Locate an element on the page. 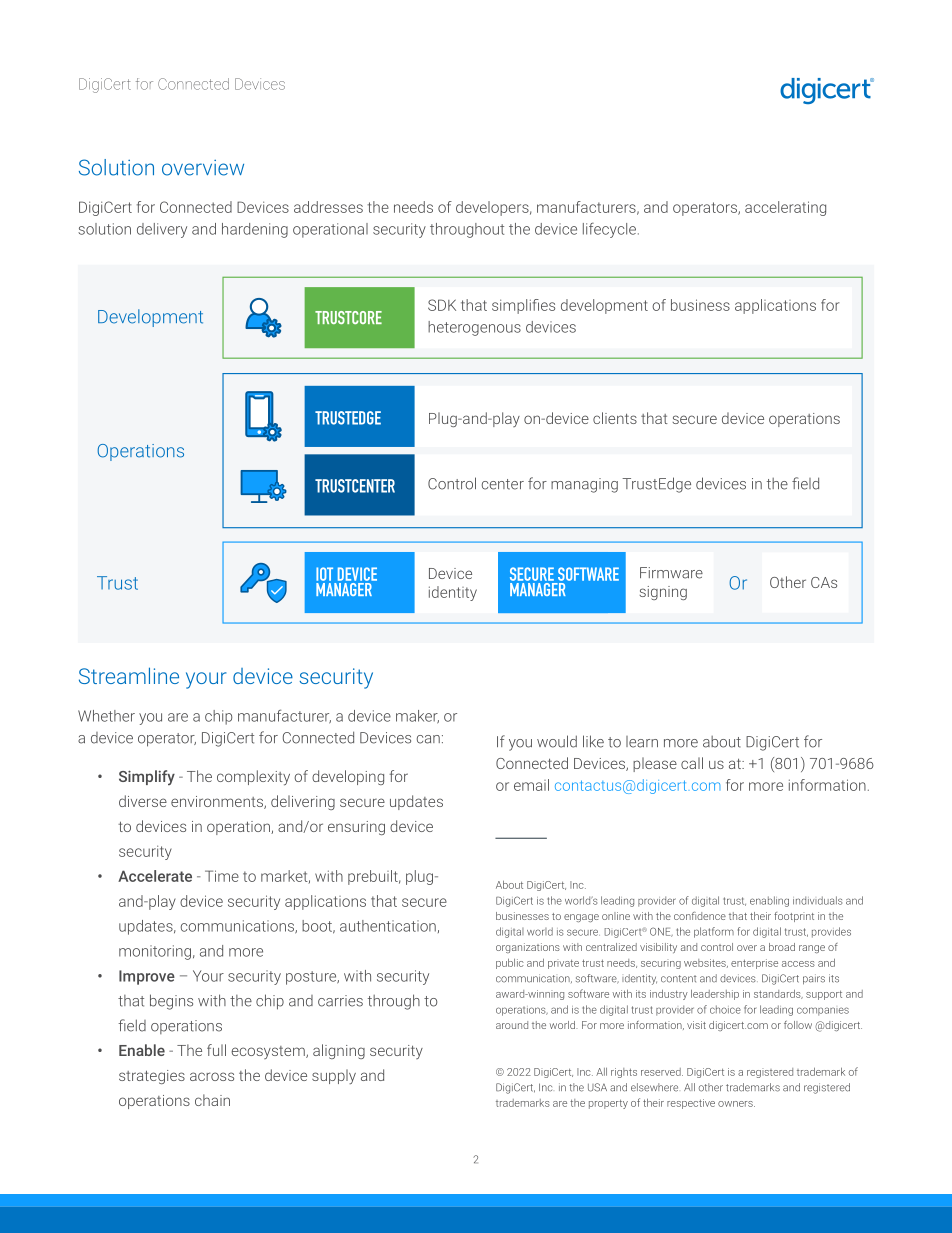 The image size is (952, 1233). across is located at coordinates (212, 1076).
